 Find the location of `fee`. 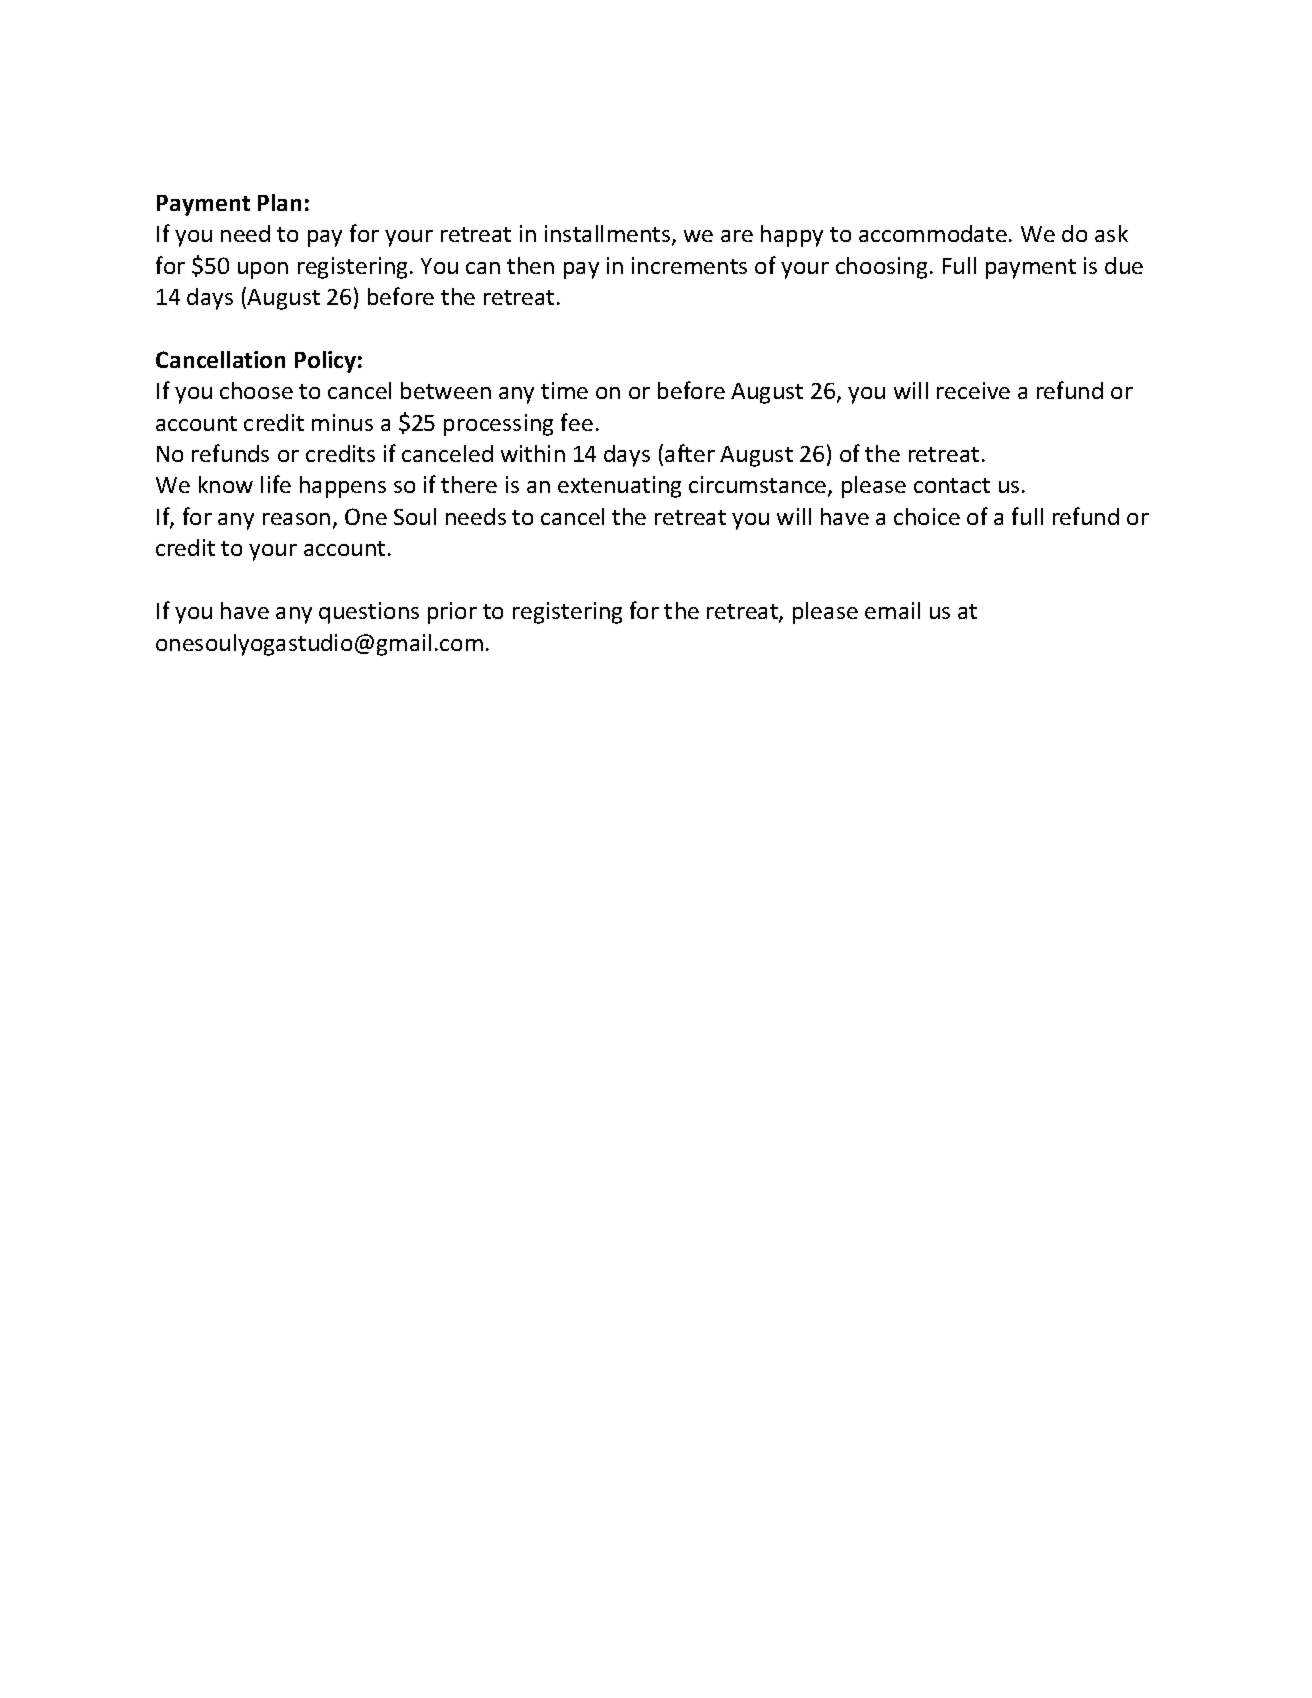

fee is located at coordinates (577, 422).
